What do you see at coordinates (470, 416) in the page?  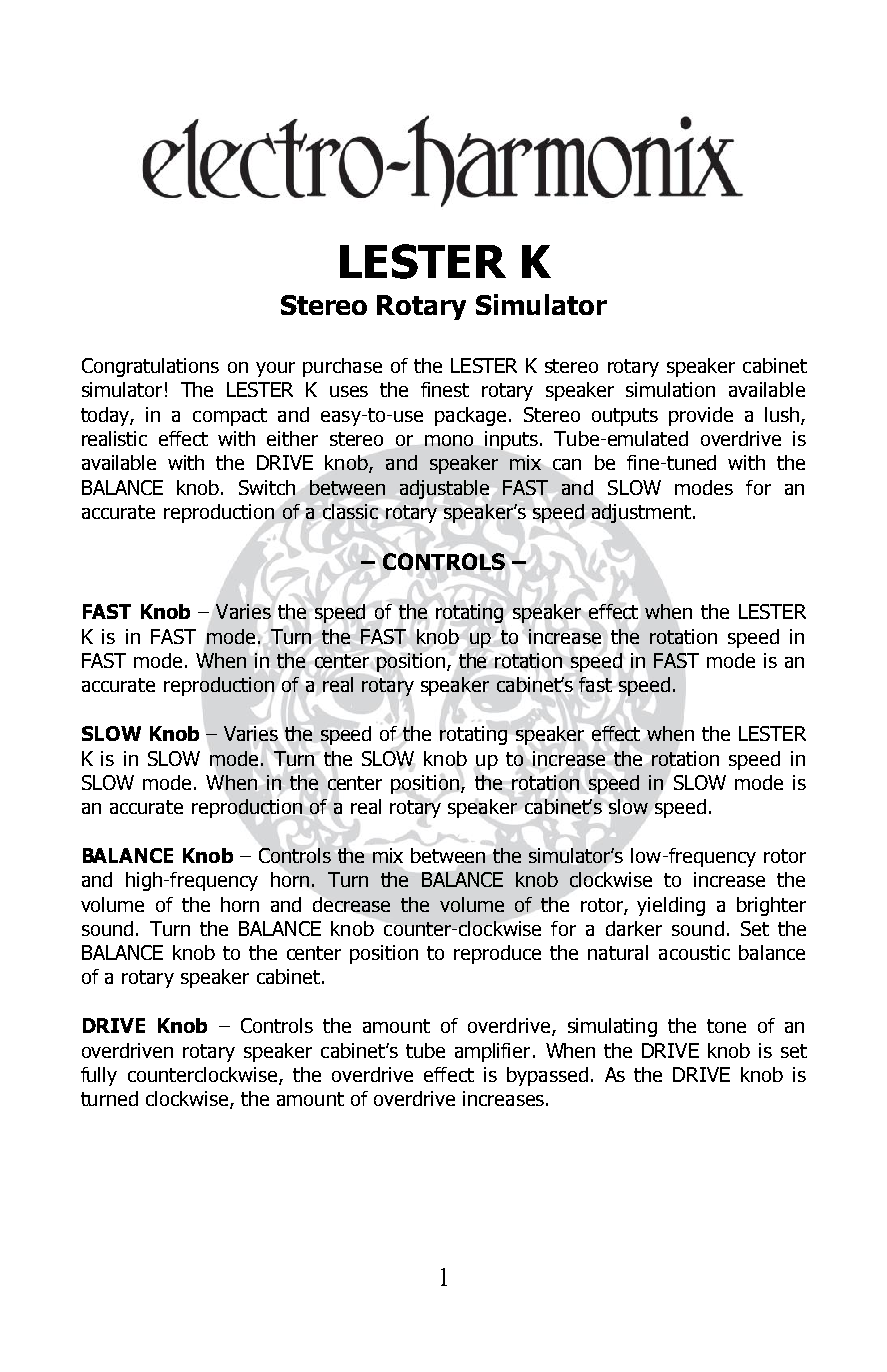 I see `package` at bounding box center [470, 416].
